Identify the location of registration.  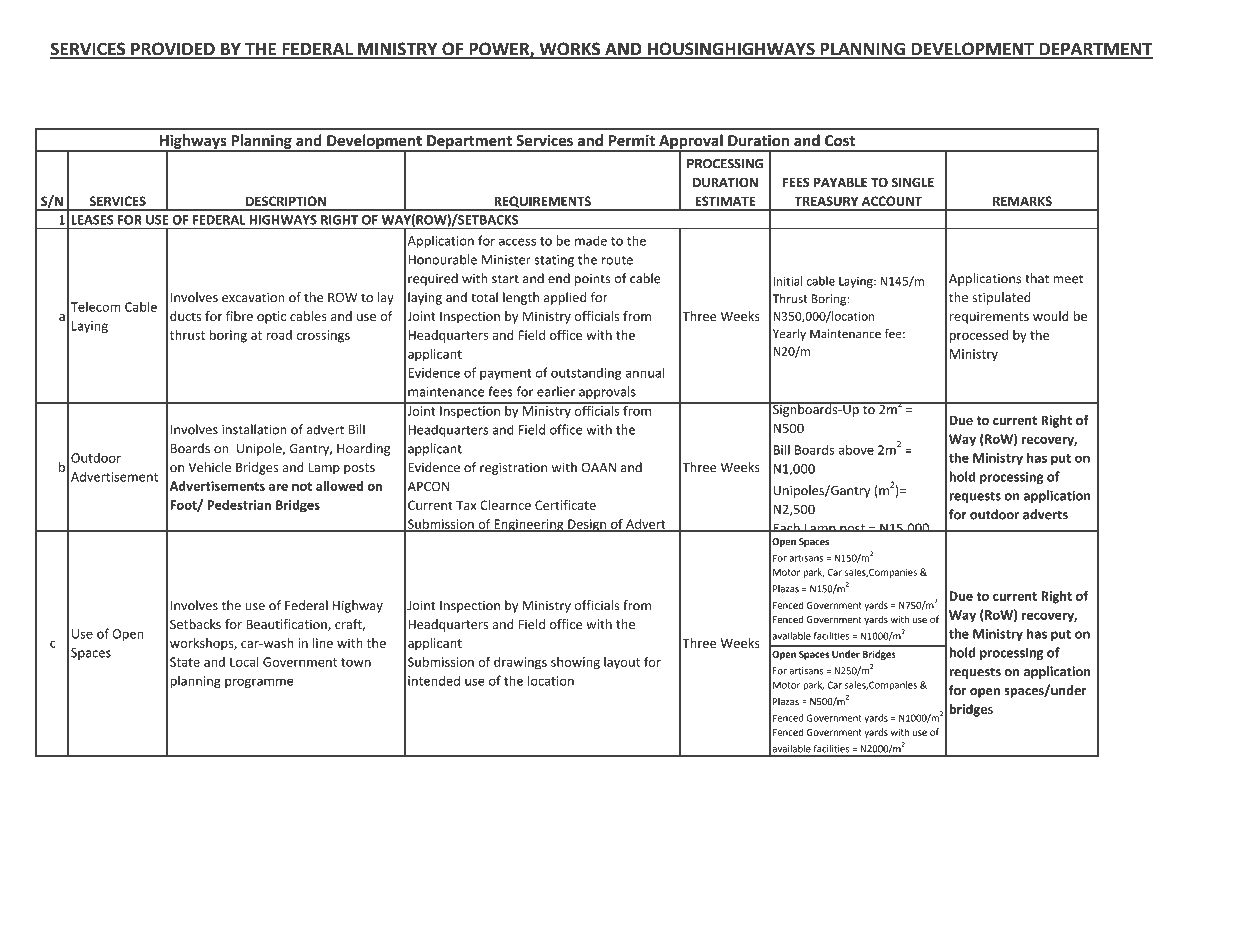
(513, 468).
